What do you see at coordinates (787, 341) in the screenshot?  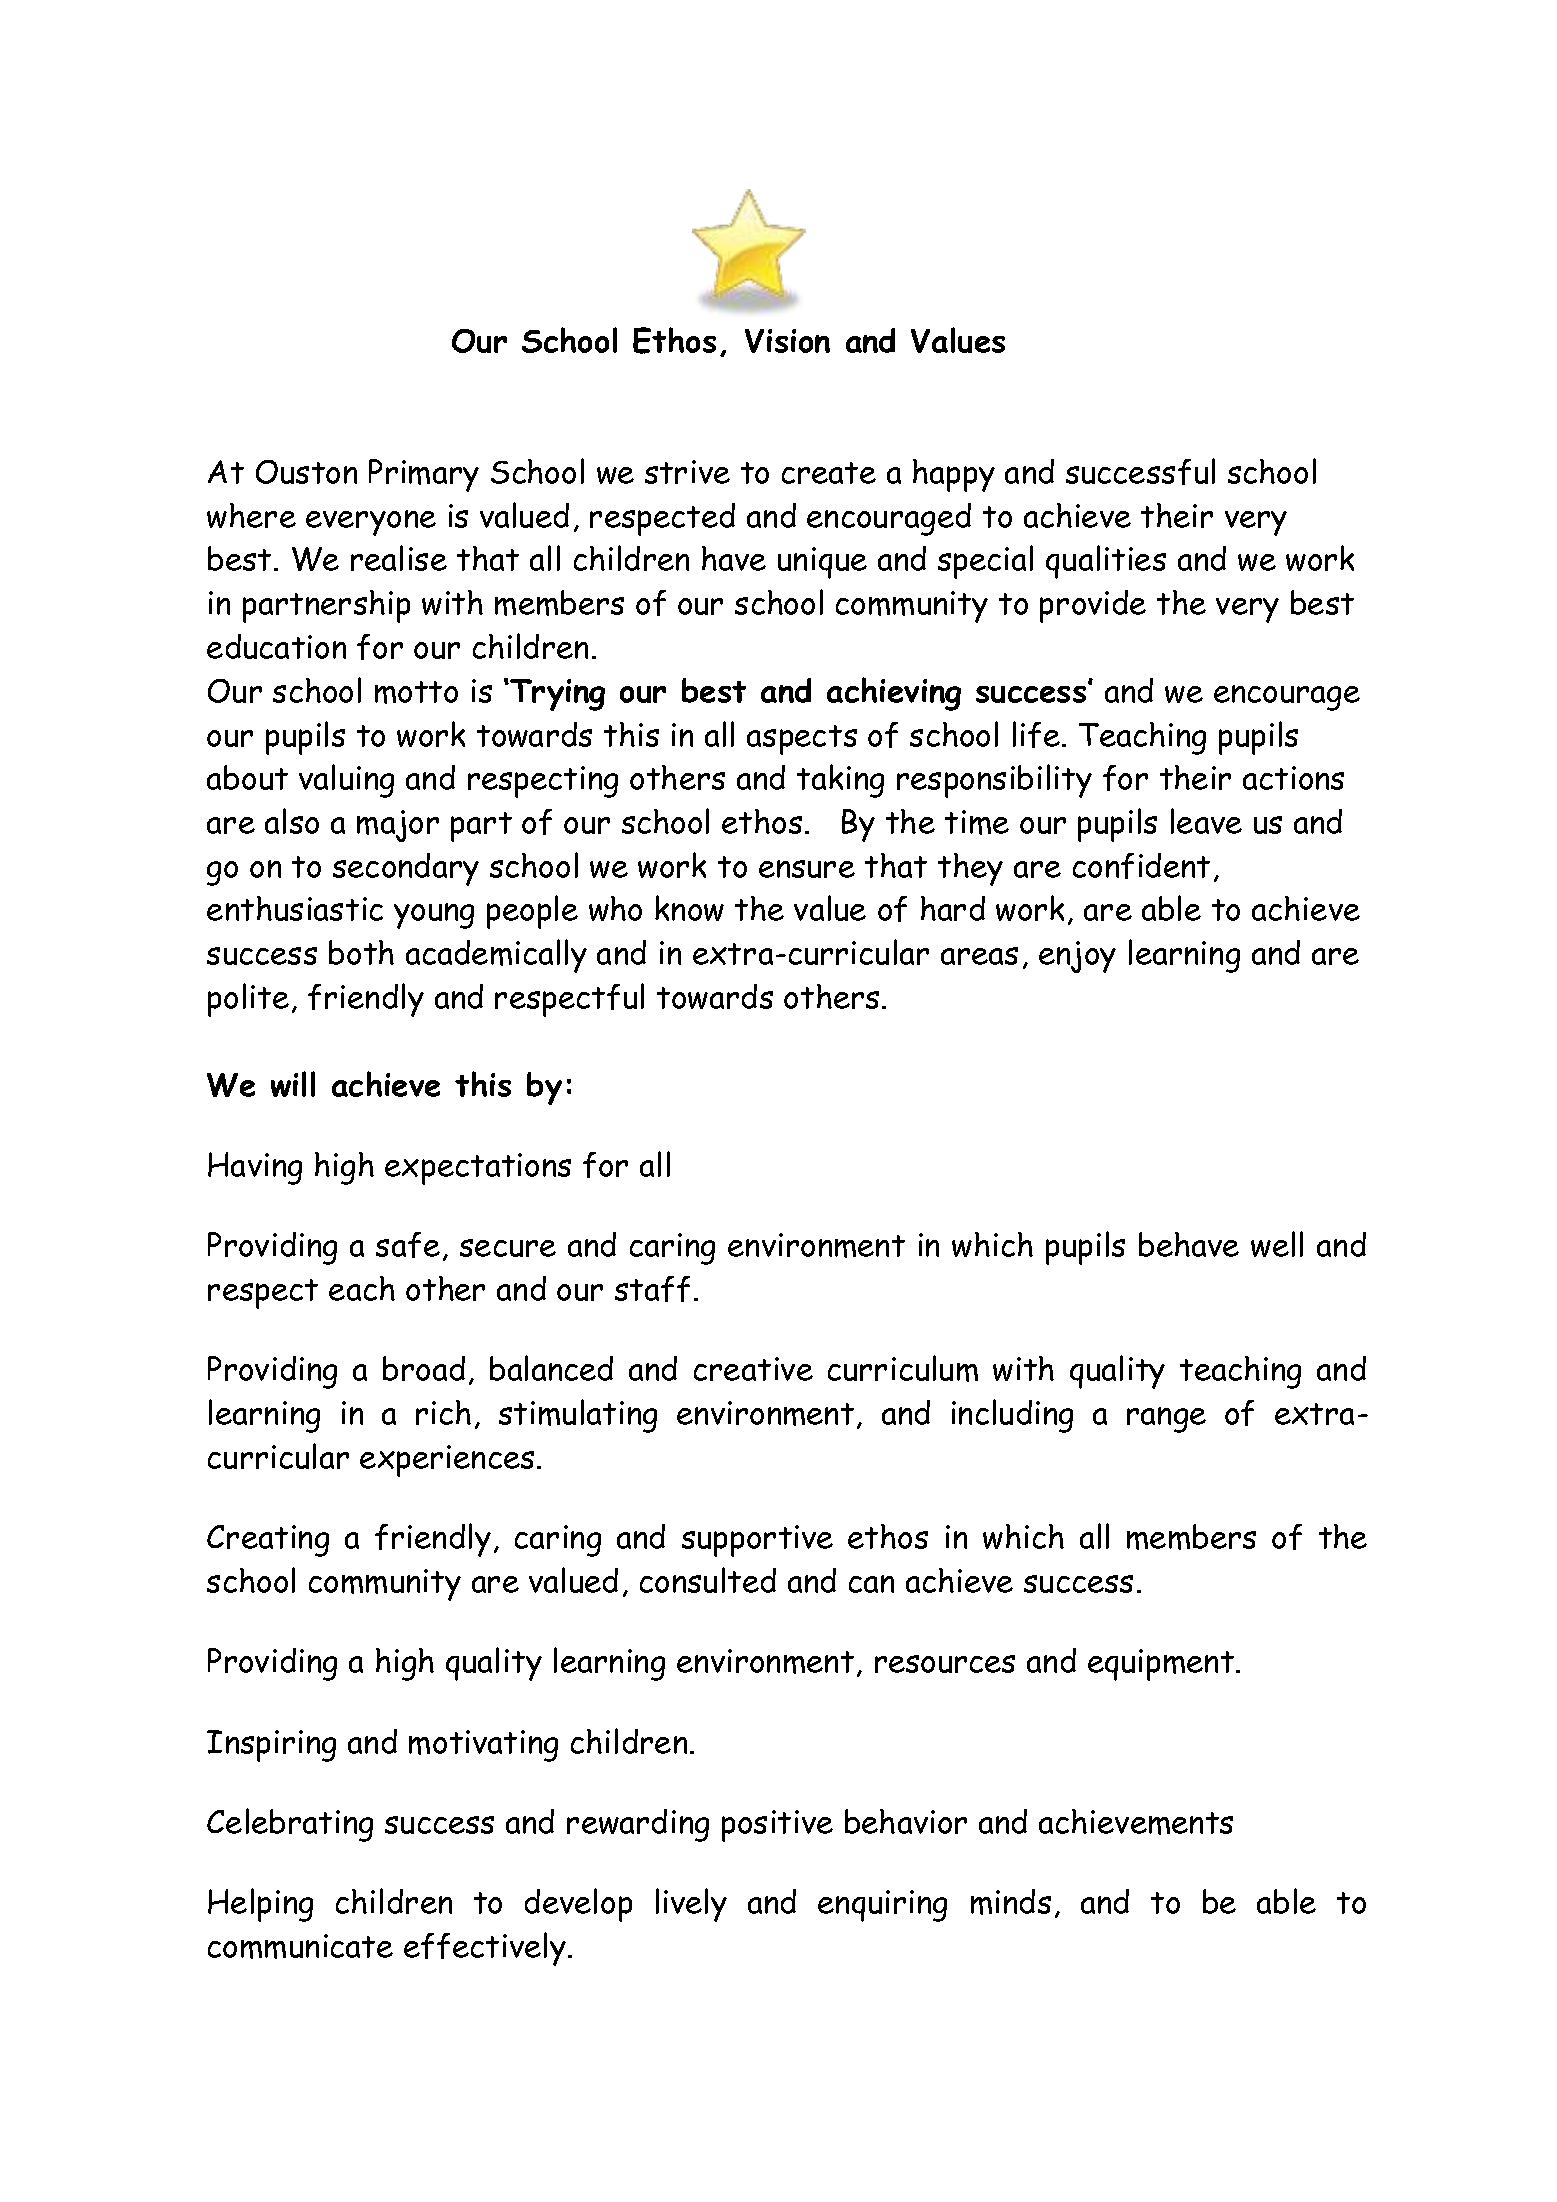 I see `Vision` at bounding box center [787, 341].
